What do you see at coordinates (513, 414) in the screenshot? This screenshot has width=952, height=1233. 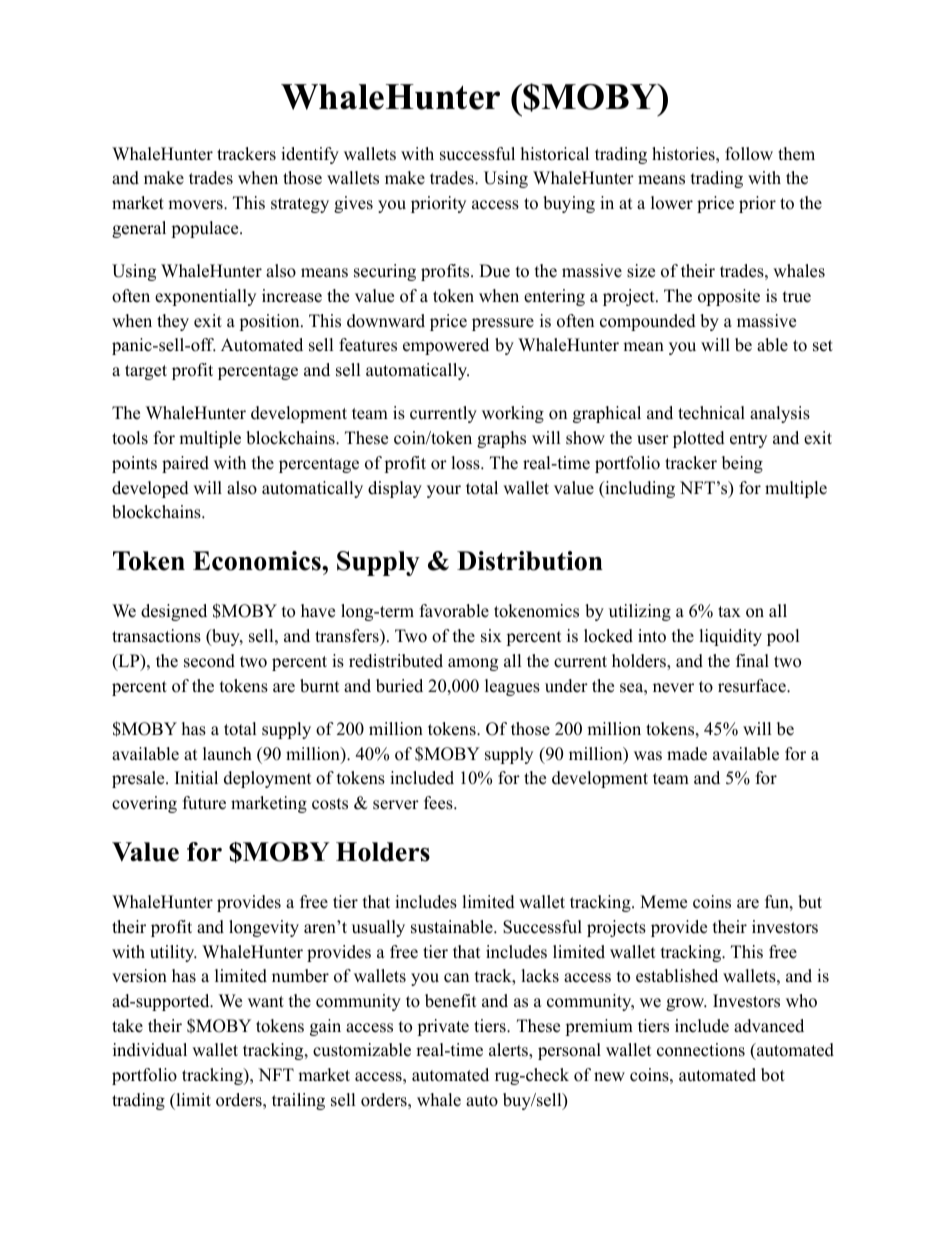 I see `working` at bounding box center [513, 414].
